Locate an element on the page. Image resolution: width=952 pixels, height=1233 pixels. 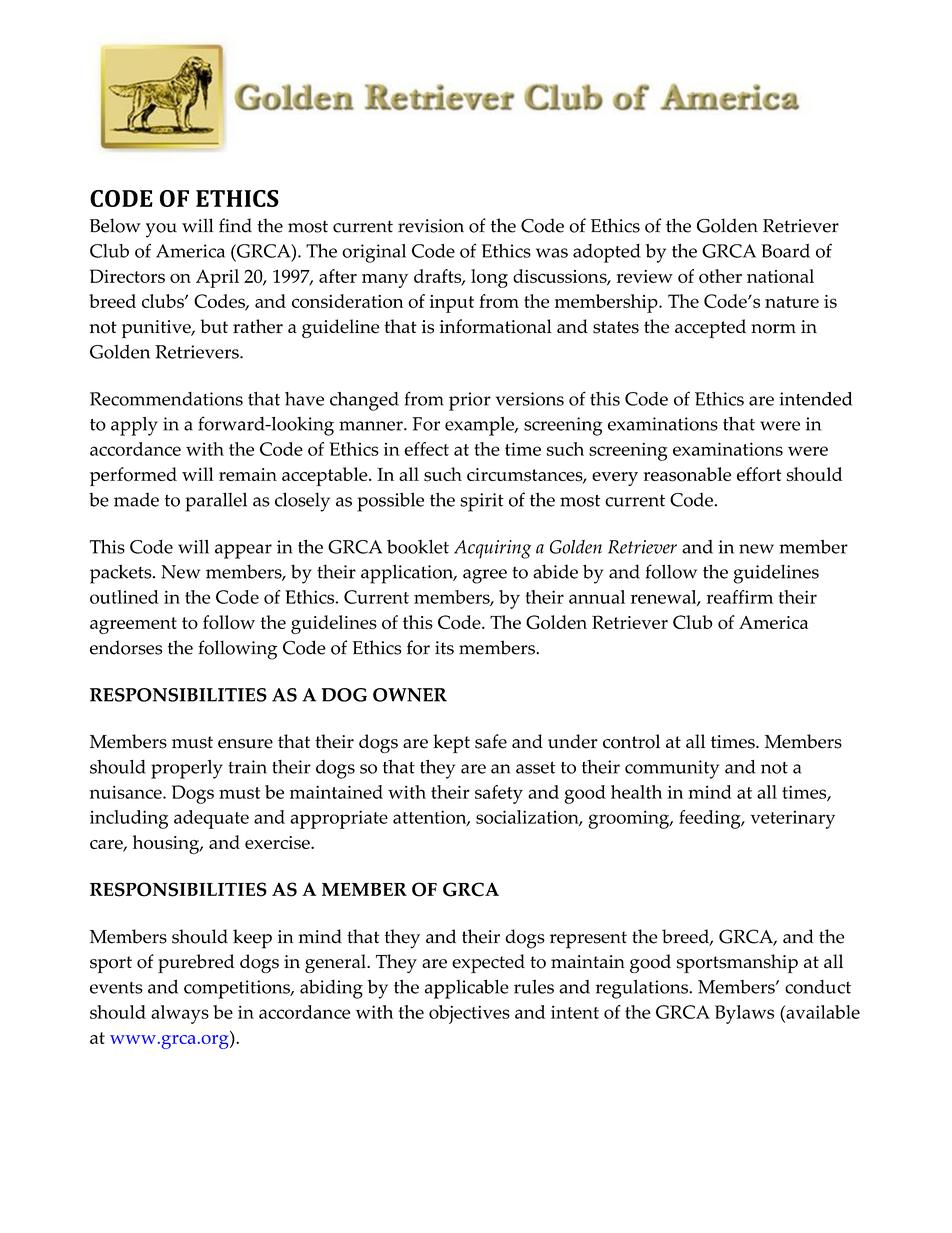
revision is located at coordinates (431, 226).
